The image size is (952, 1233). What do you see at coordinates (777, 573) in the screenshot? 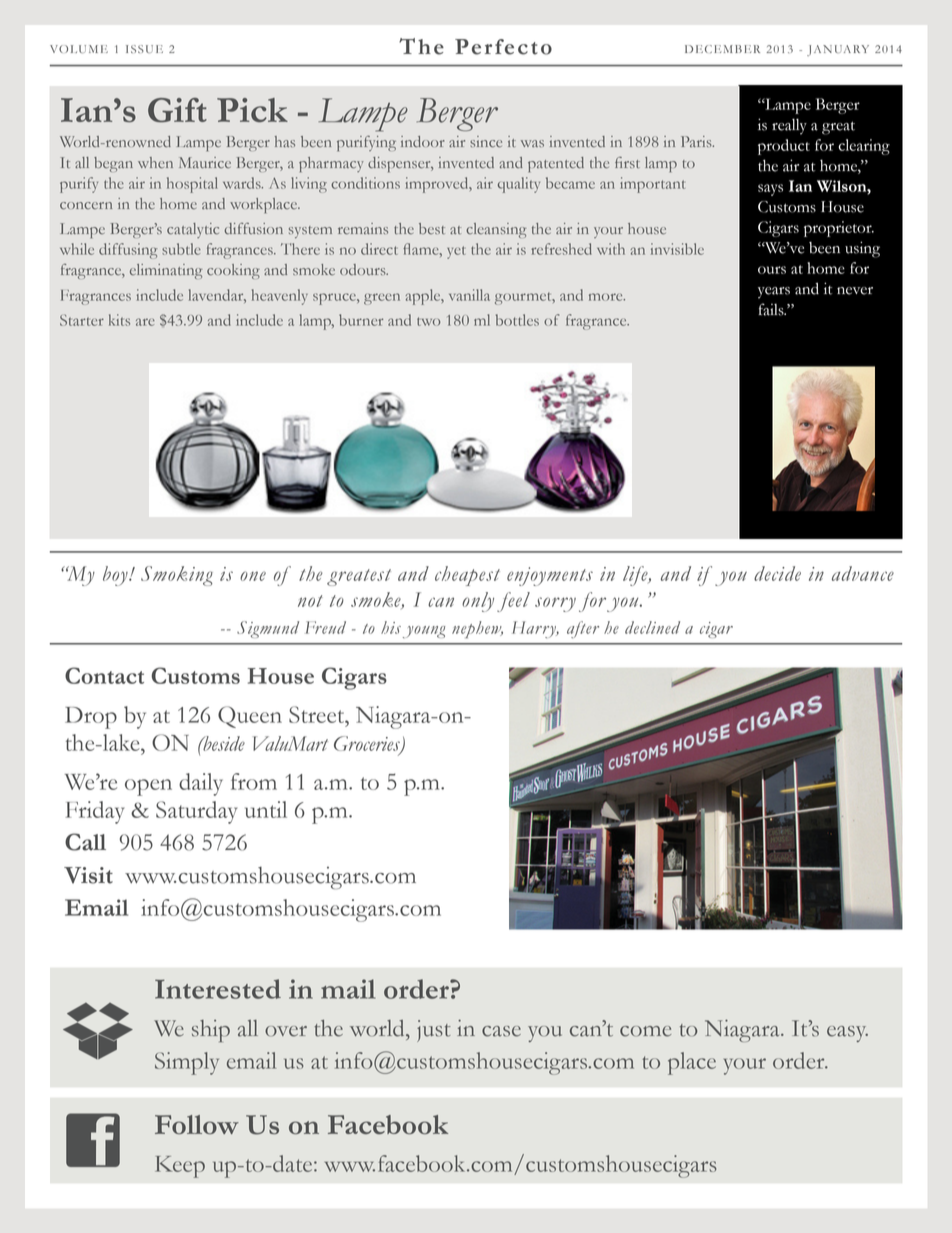
I see `decide` at bounding box center [777, 573].
